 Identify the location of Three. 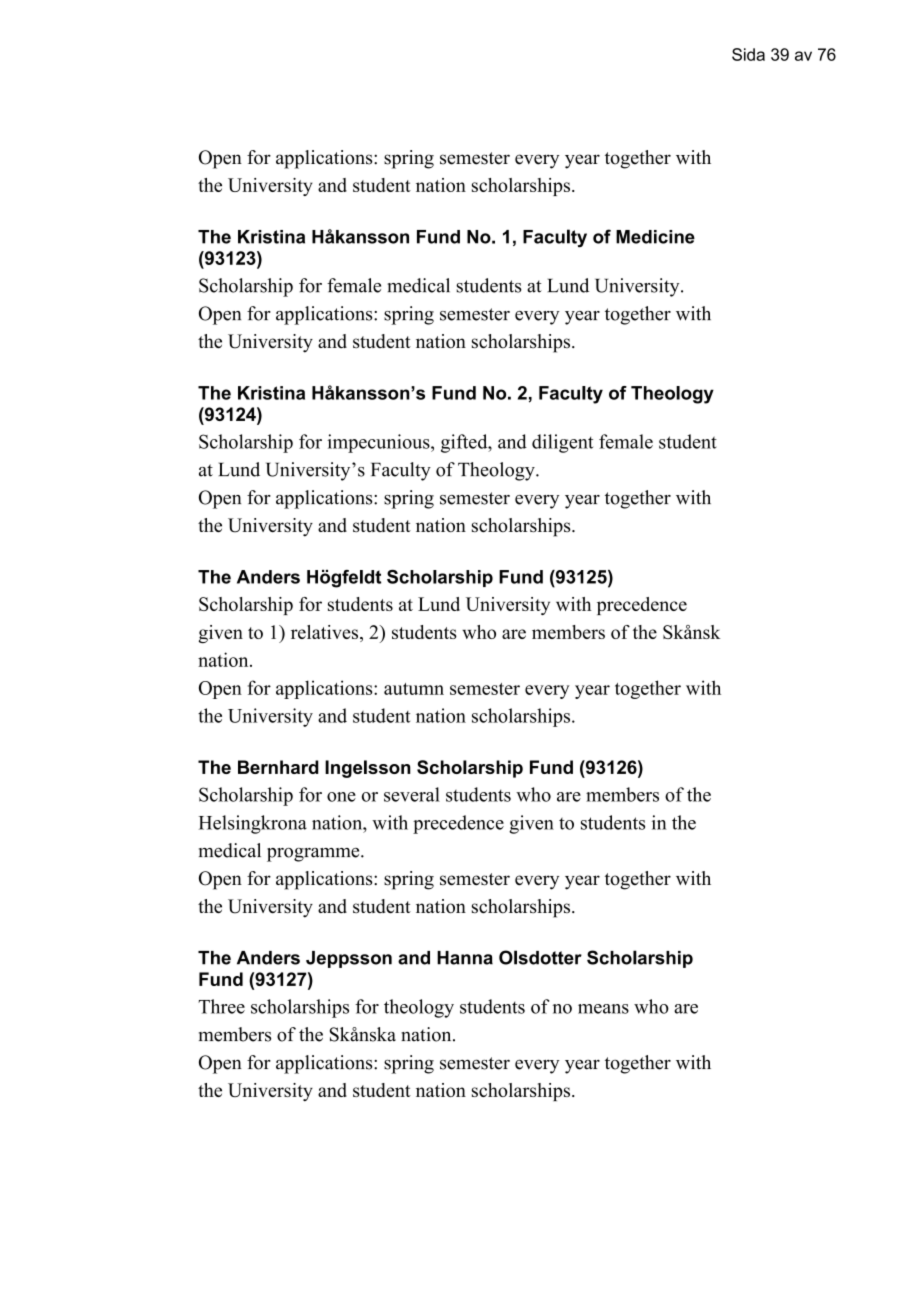
(221, 1006).
